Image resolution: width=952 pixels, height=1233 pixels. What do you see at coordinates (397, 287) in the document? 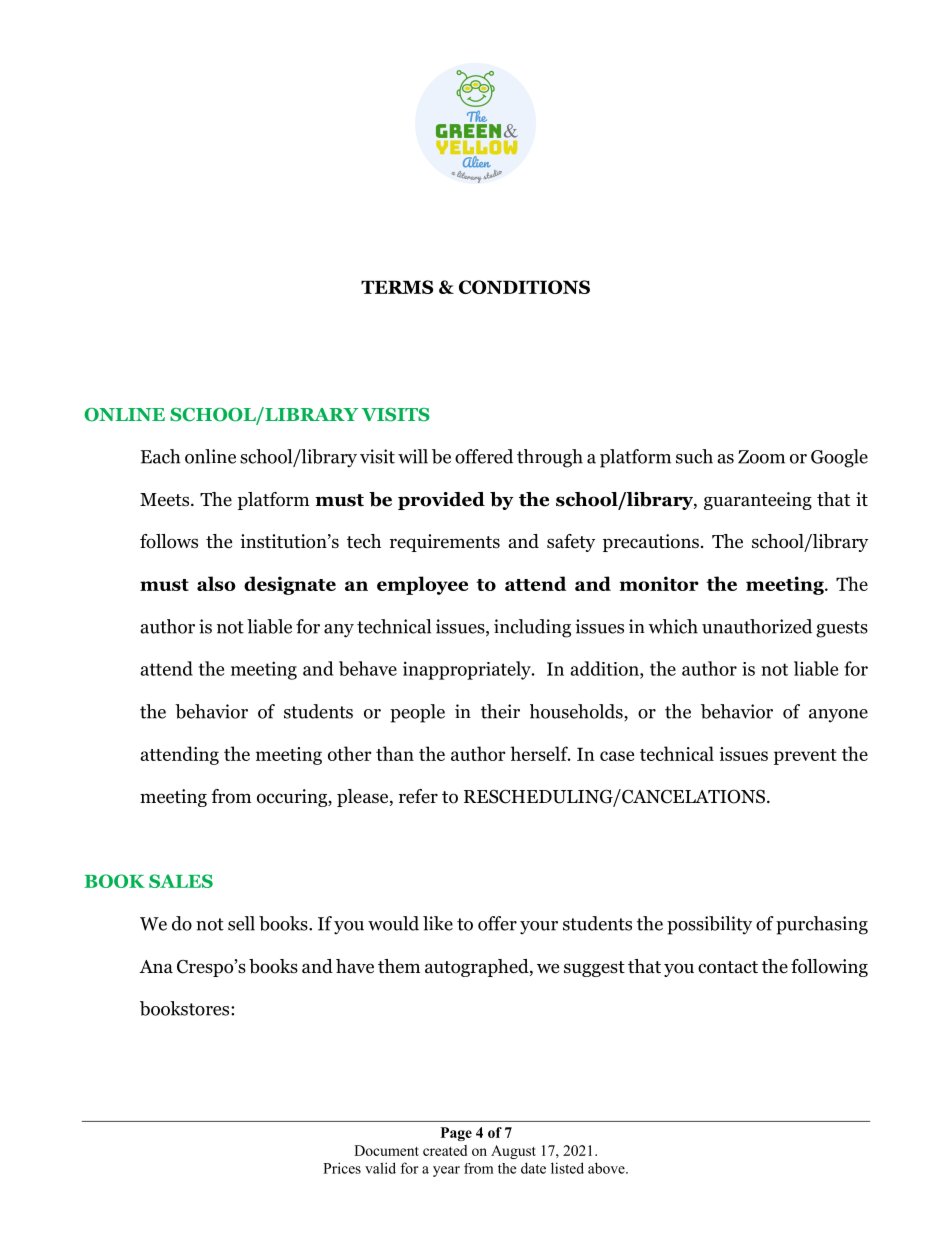
I see `TERMS` at bounding box center [397, 287].
